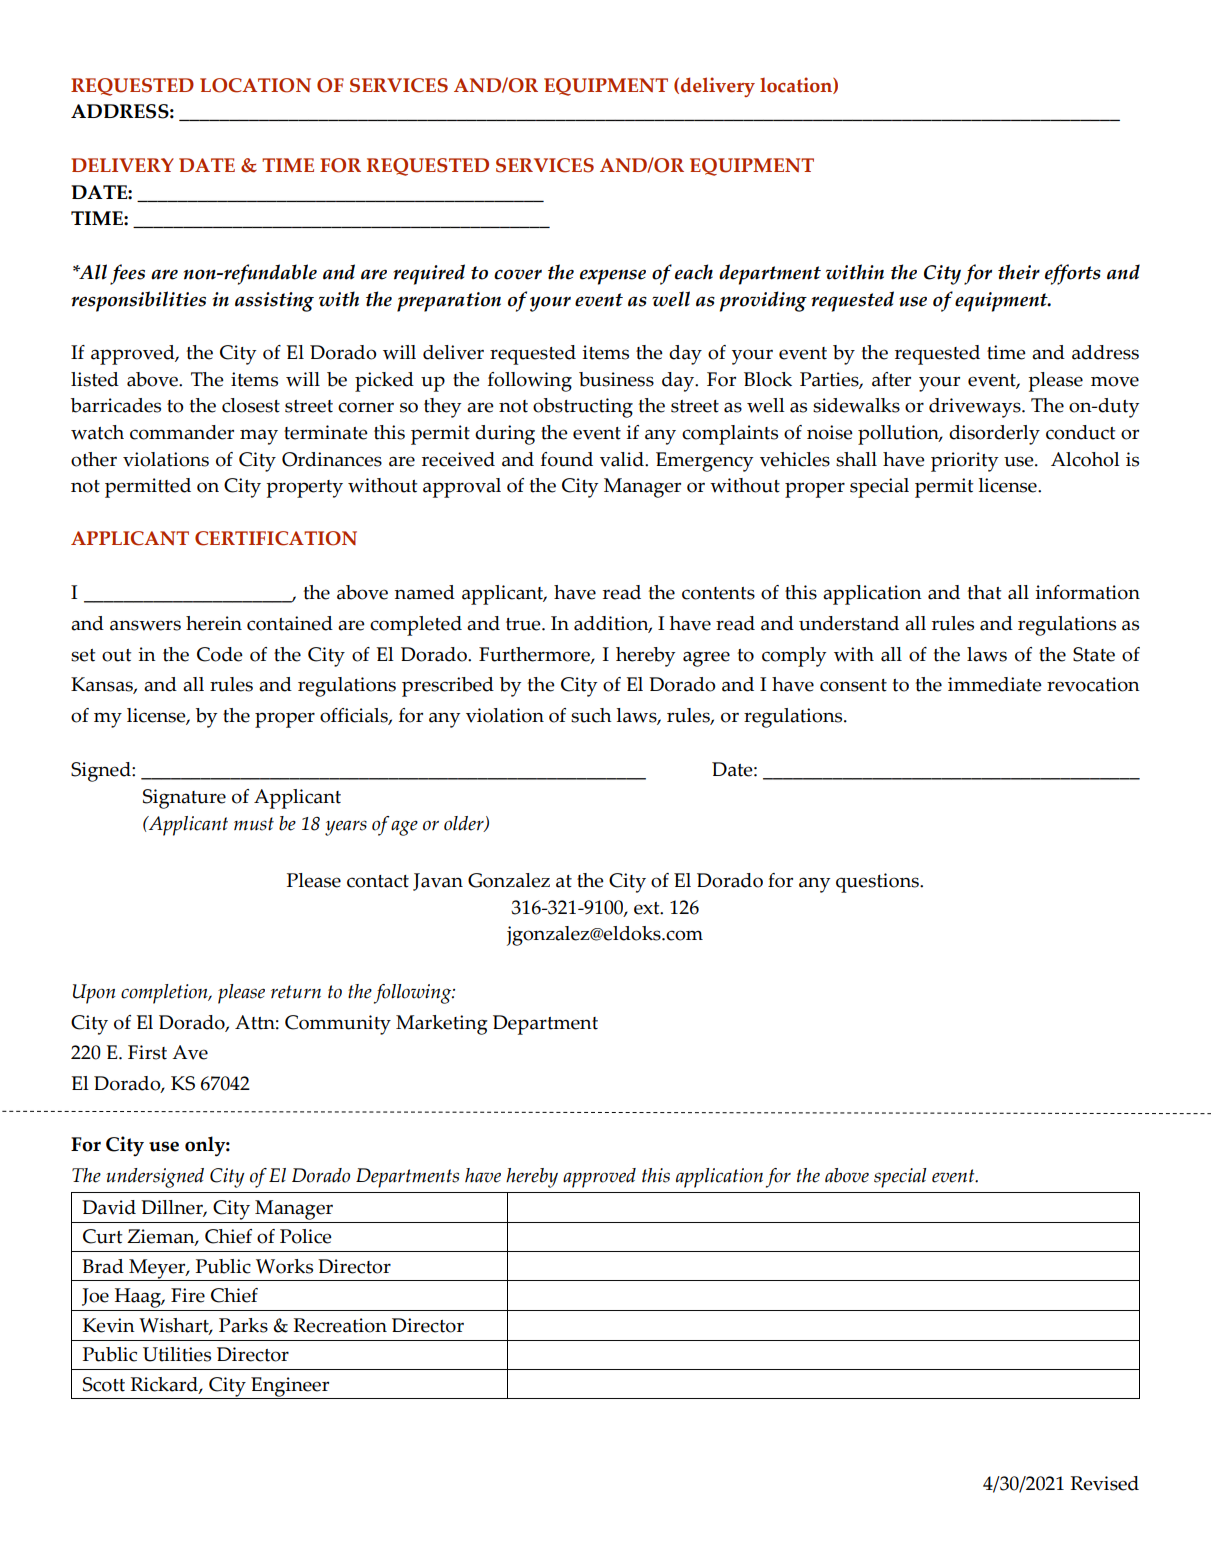  Describe the element at coordinates (995, 684) in the screenshot. I see `immediate` at that location.
